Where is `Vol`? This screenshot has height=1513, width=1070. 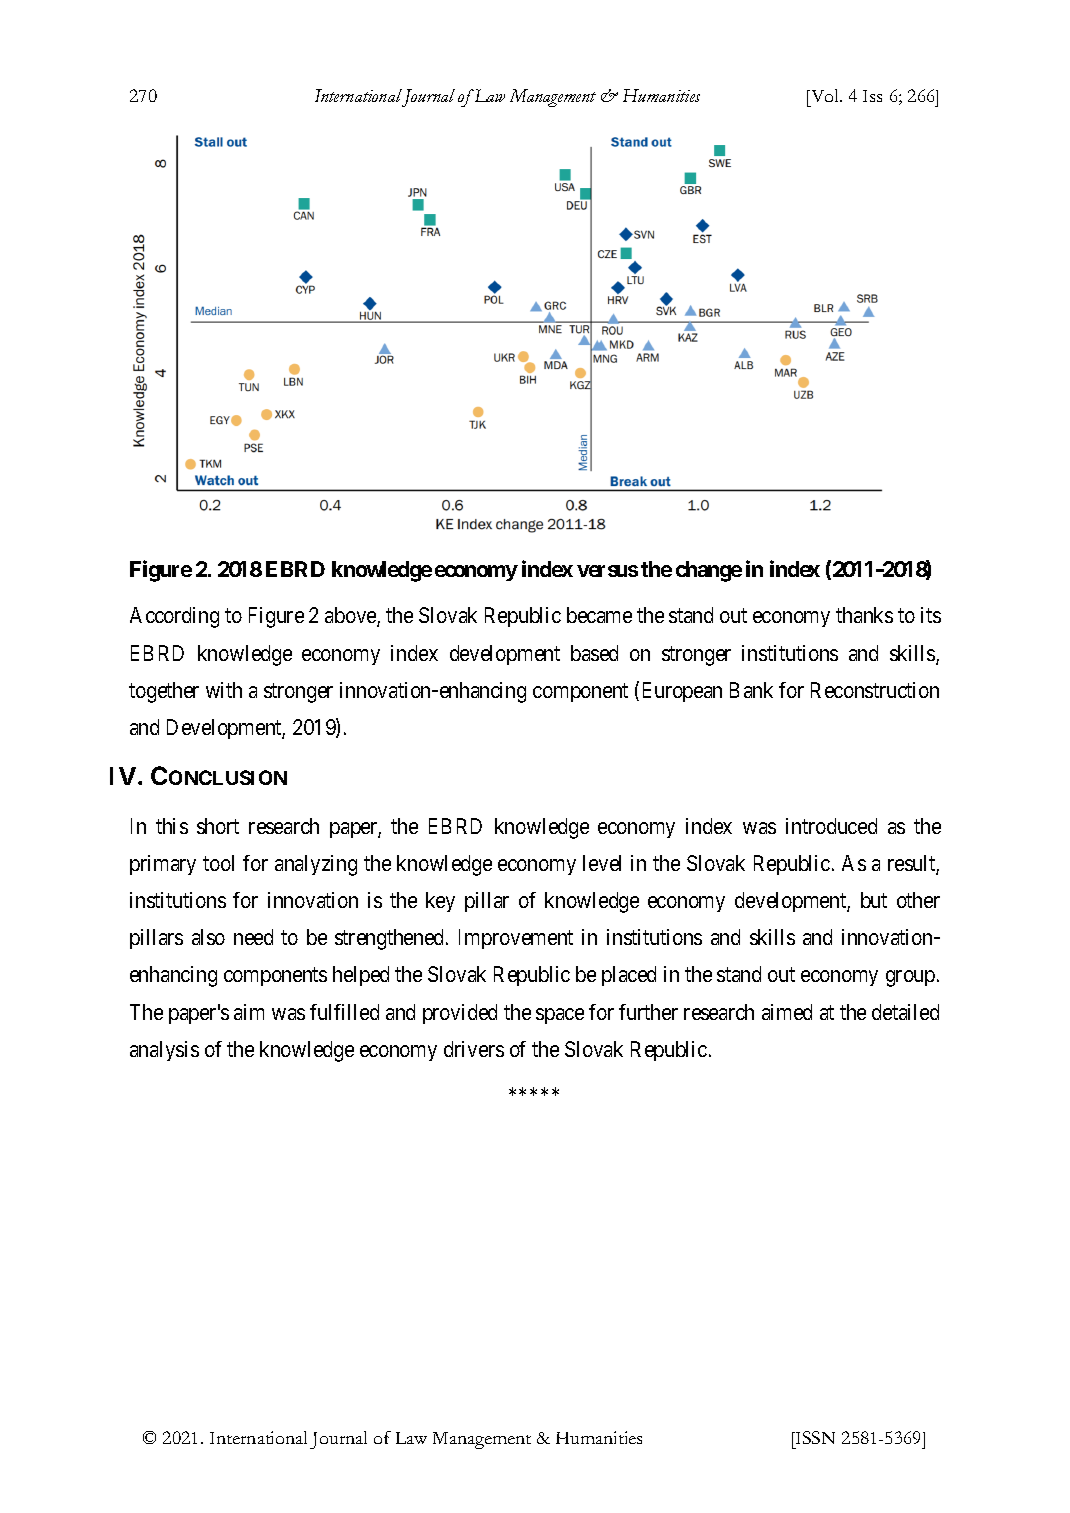 Vol is located at coordinates (825, 95).
